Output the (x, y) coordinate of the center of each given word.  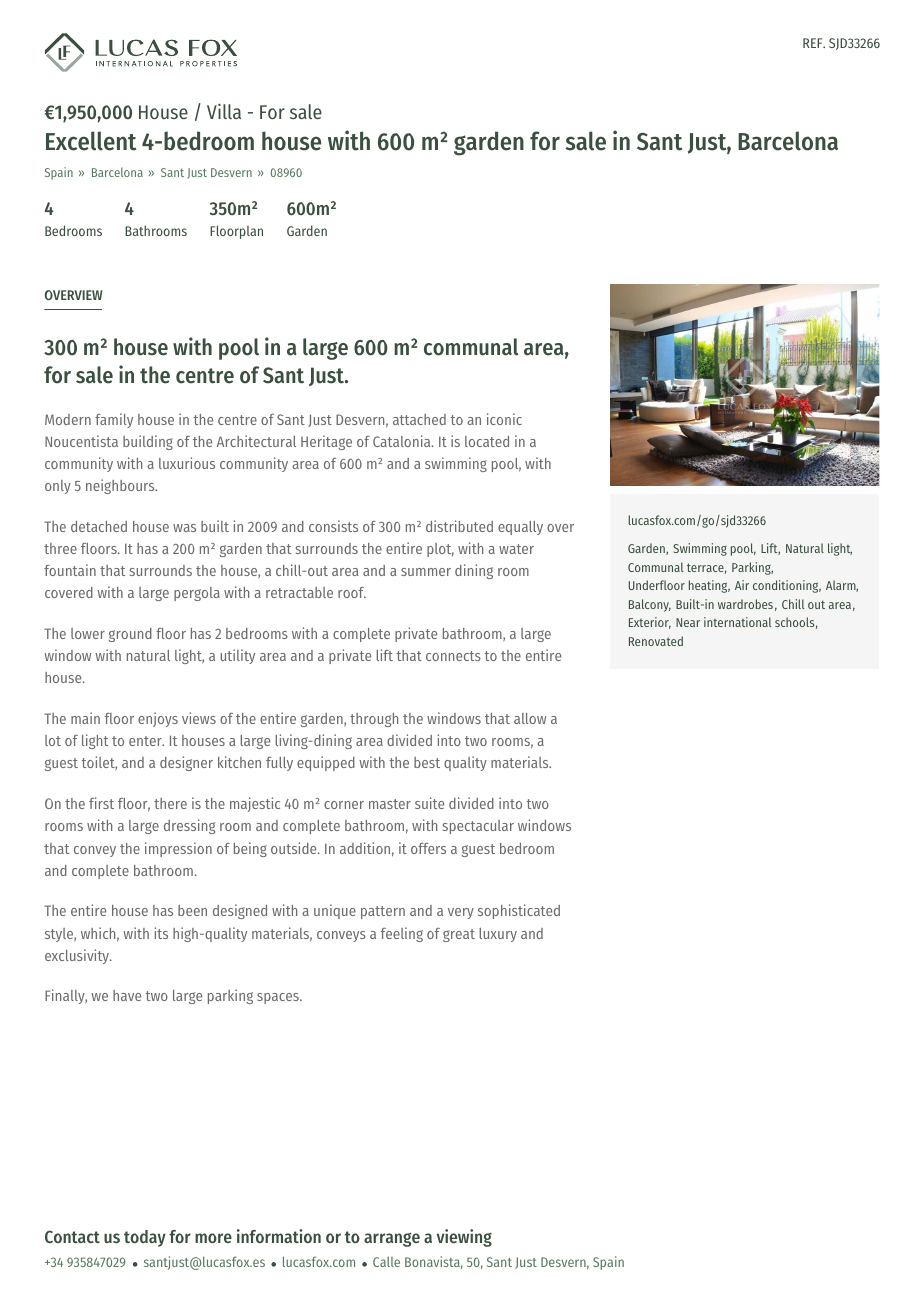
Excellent (91, 141)
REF (814, 43)
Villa (224, 111)
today (145, 1238)
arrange (392, 1240)
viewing (464, 1238)
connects (453, 656)
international (737, 622)
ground (130, 635)
